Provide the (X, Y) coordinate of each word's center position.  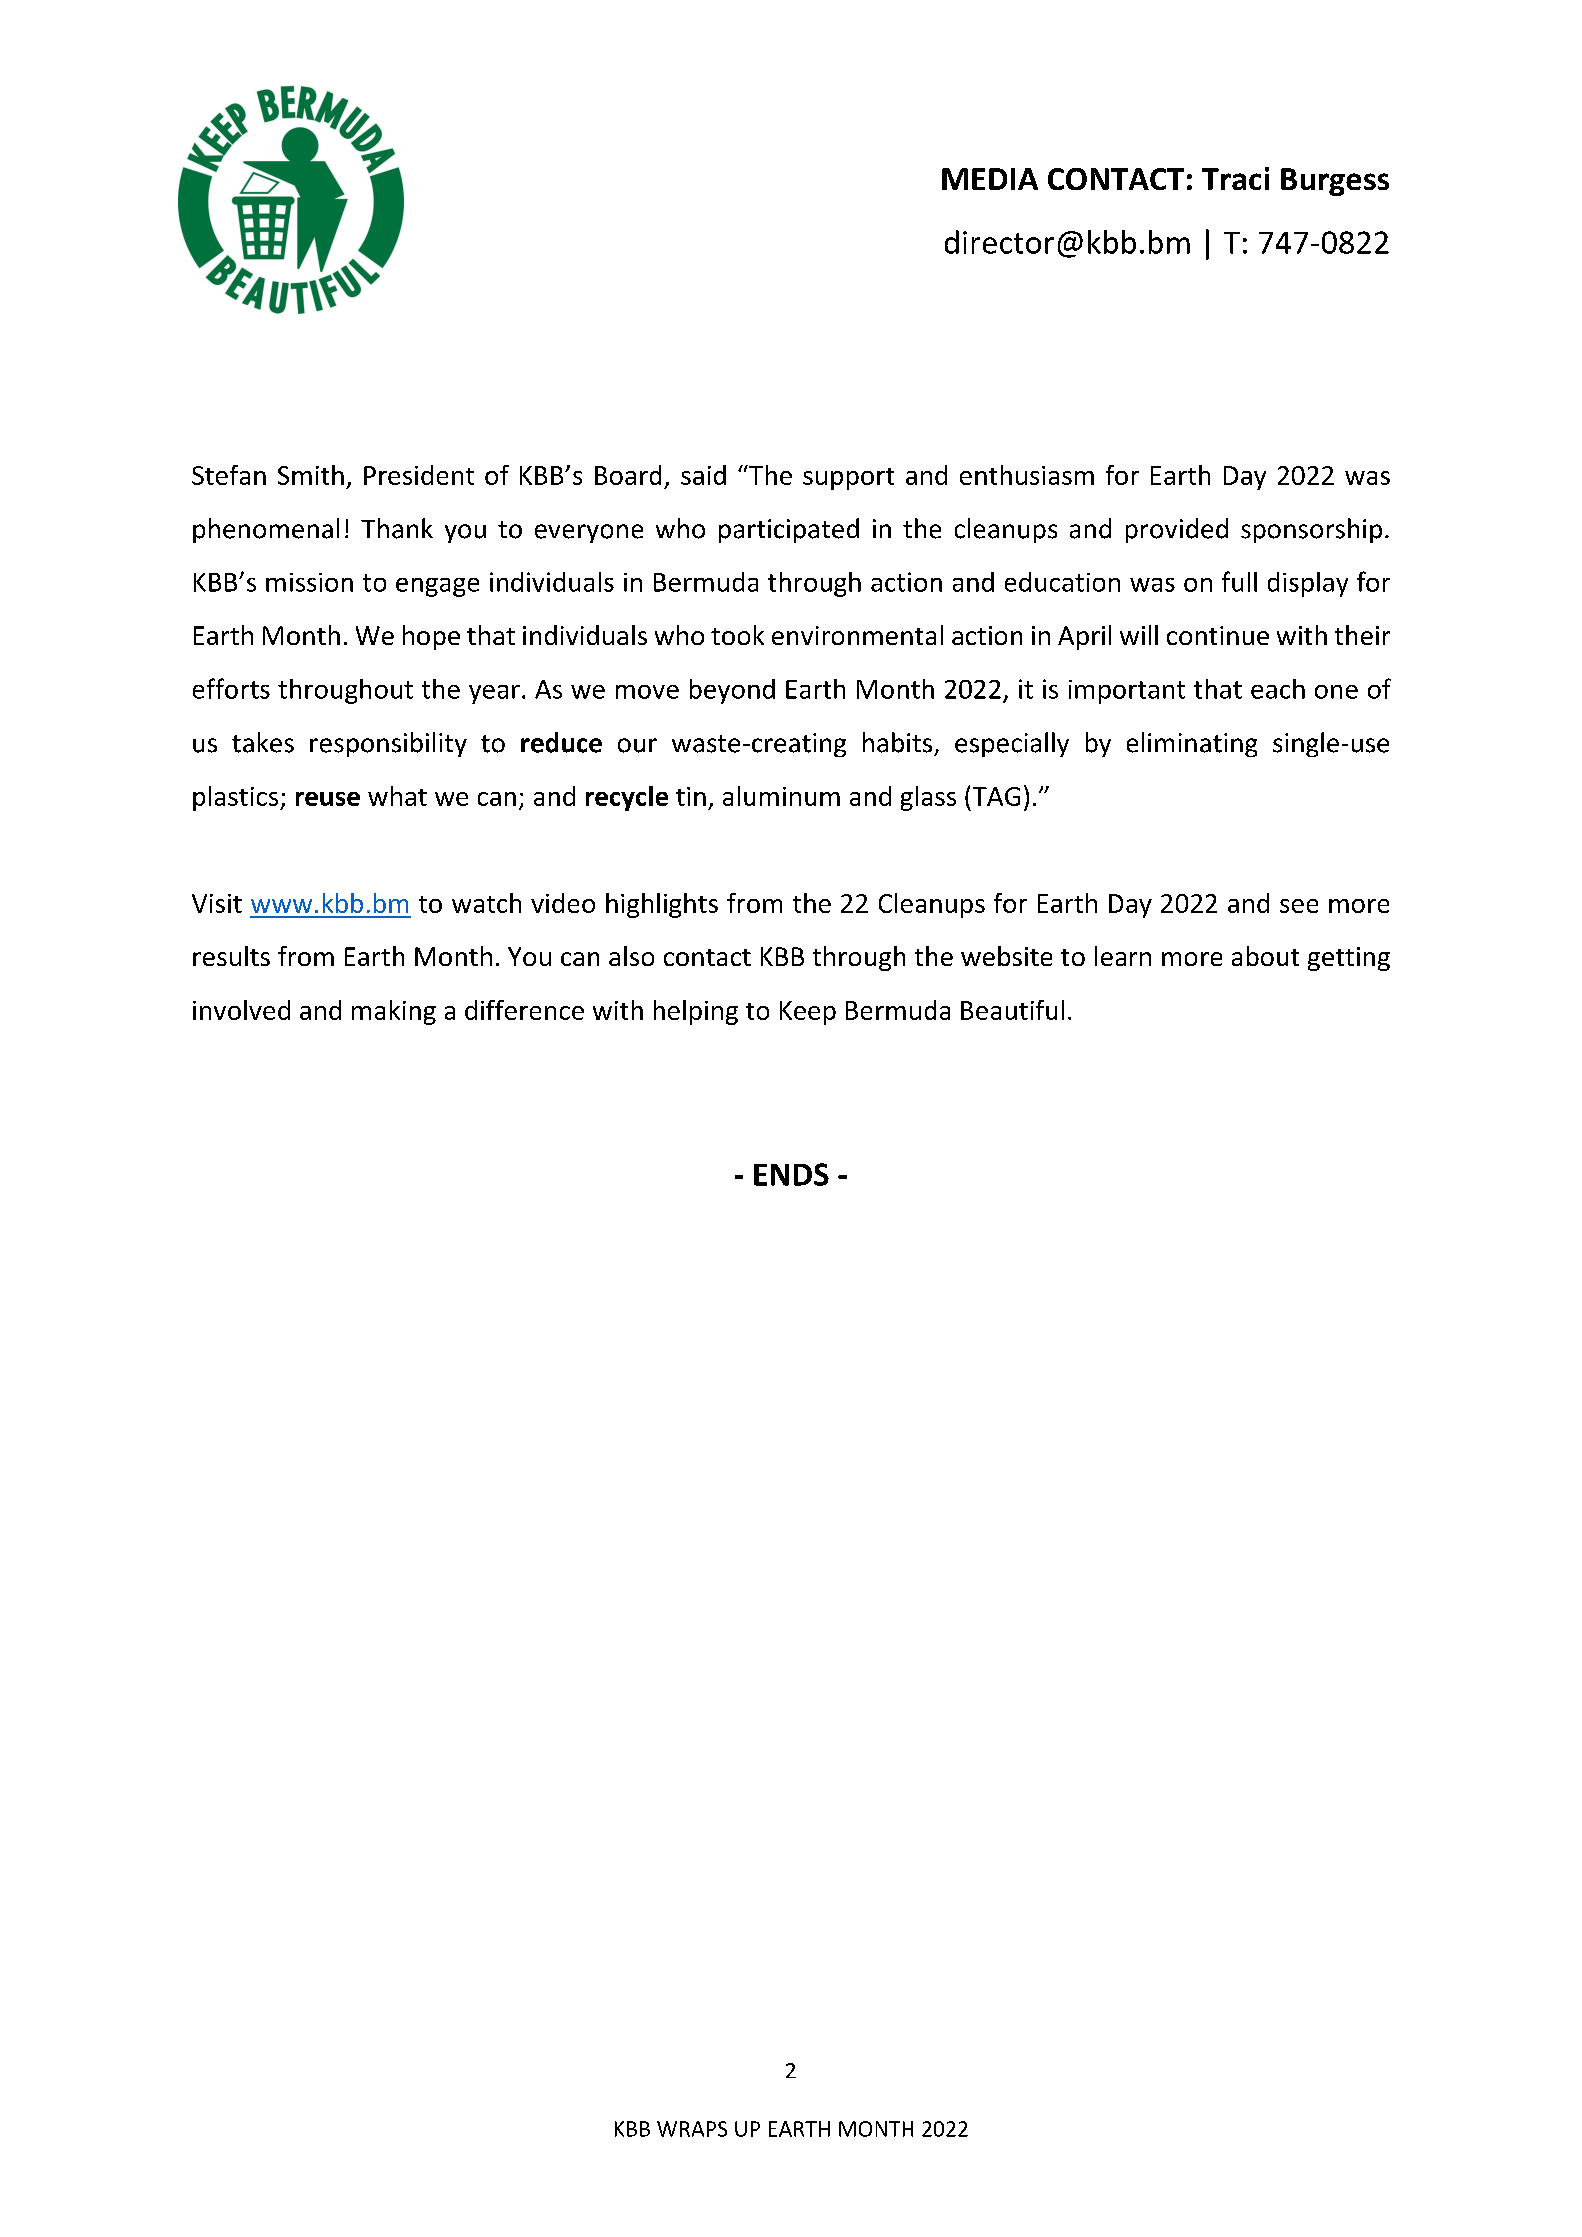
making (394, 1012)
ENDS (791, 1174)
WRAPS (692, 2129)
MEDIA (990, 179)
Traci (1235, 178)
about (1265, 956)
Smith (311, 475)
